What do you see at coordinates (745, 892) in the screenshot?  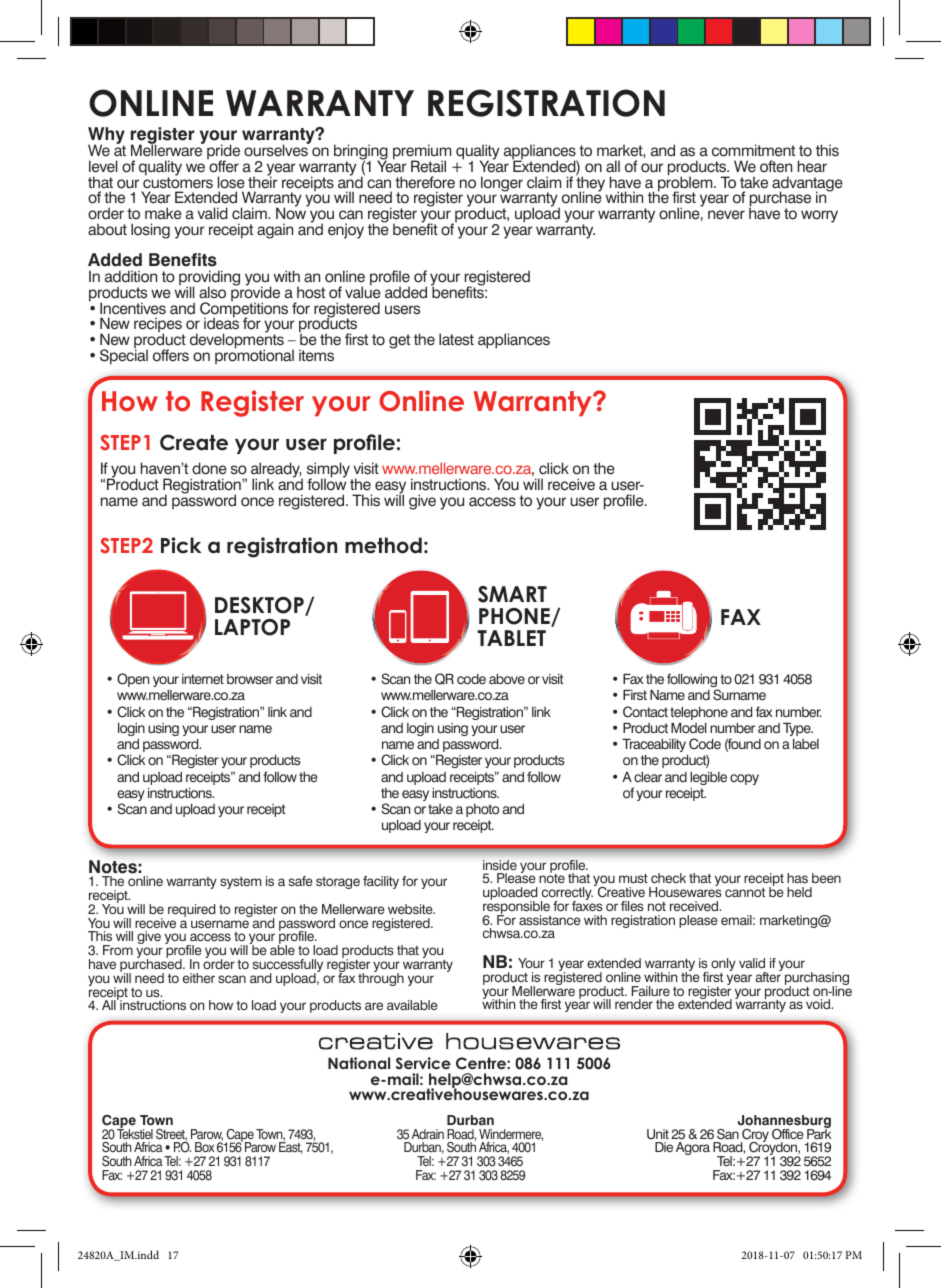 I see `cannot` at bounding box center [745, 892].
